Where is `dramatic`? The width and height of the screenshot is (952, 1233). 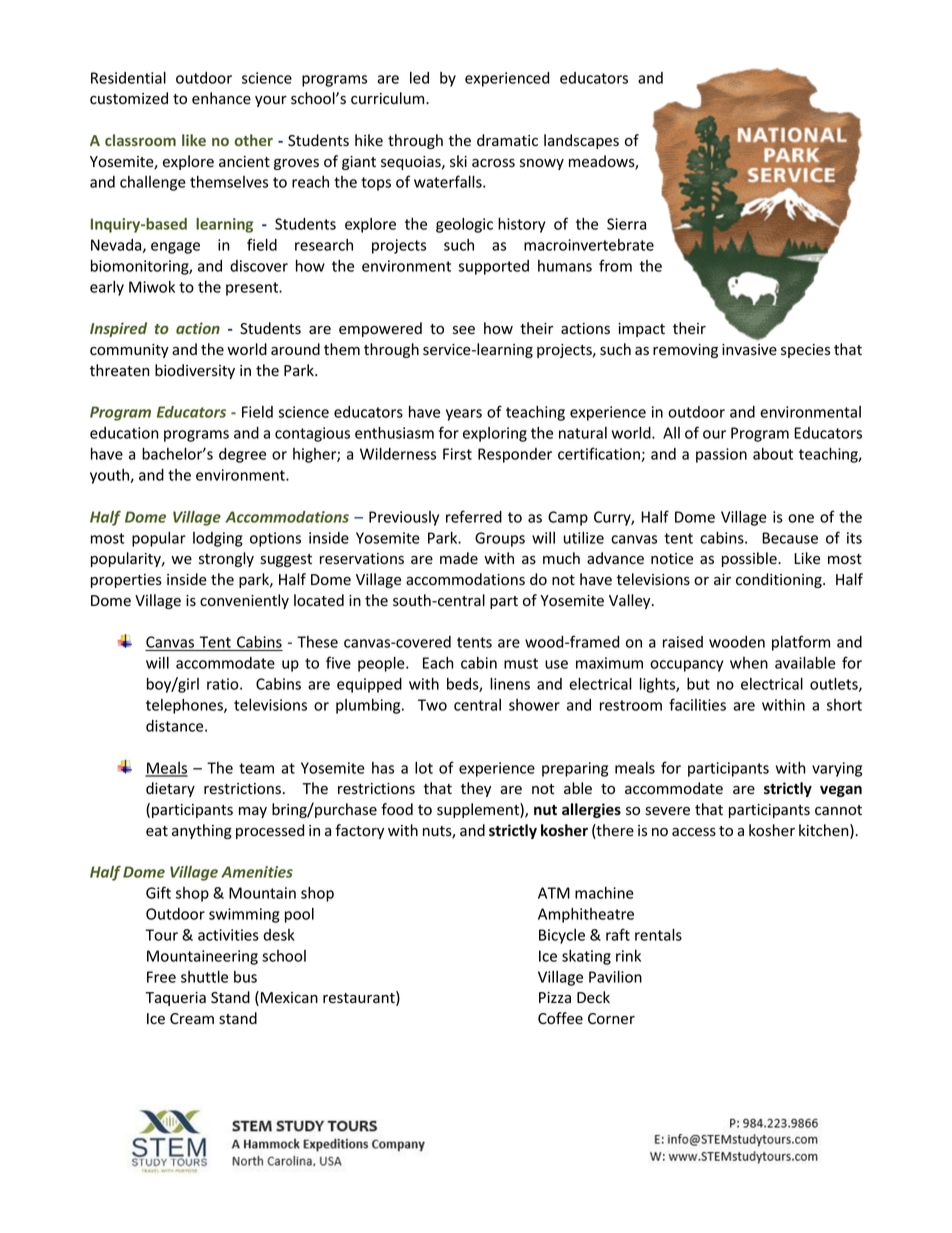 dramatic is located at coordinates (507, 140).
